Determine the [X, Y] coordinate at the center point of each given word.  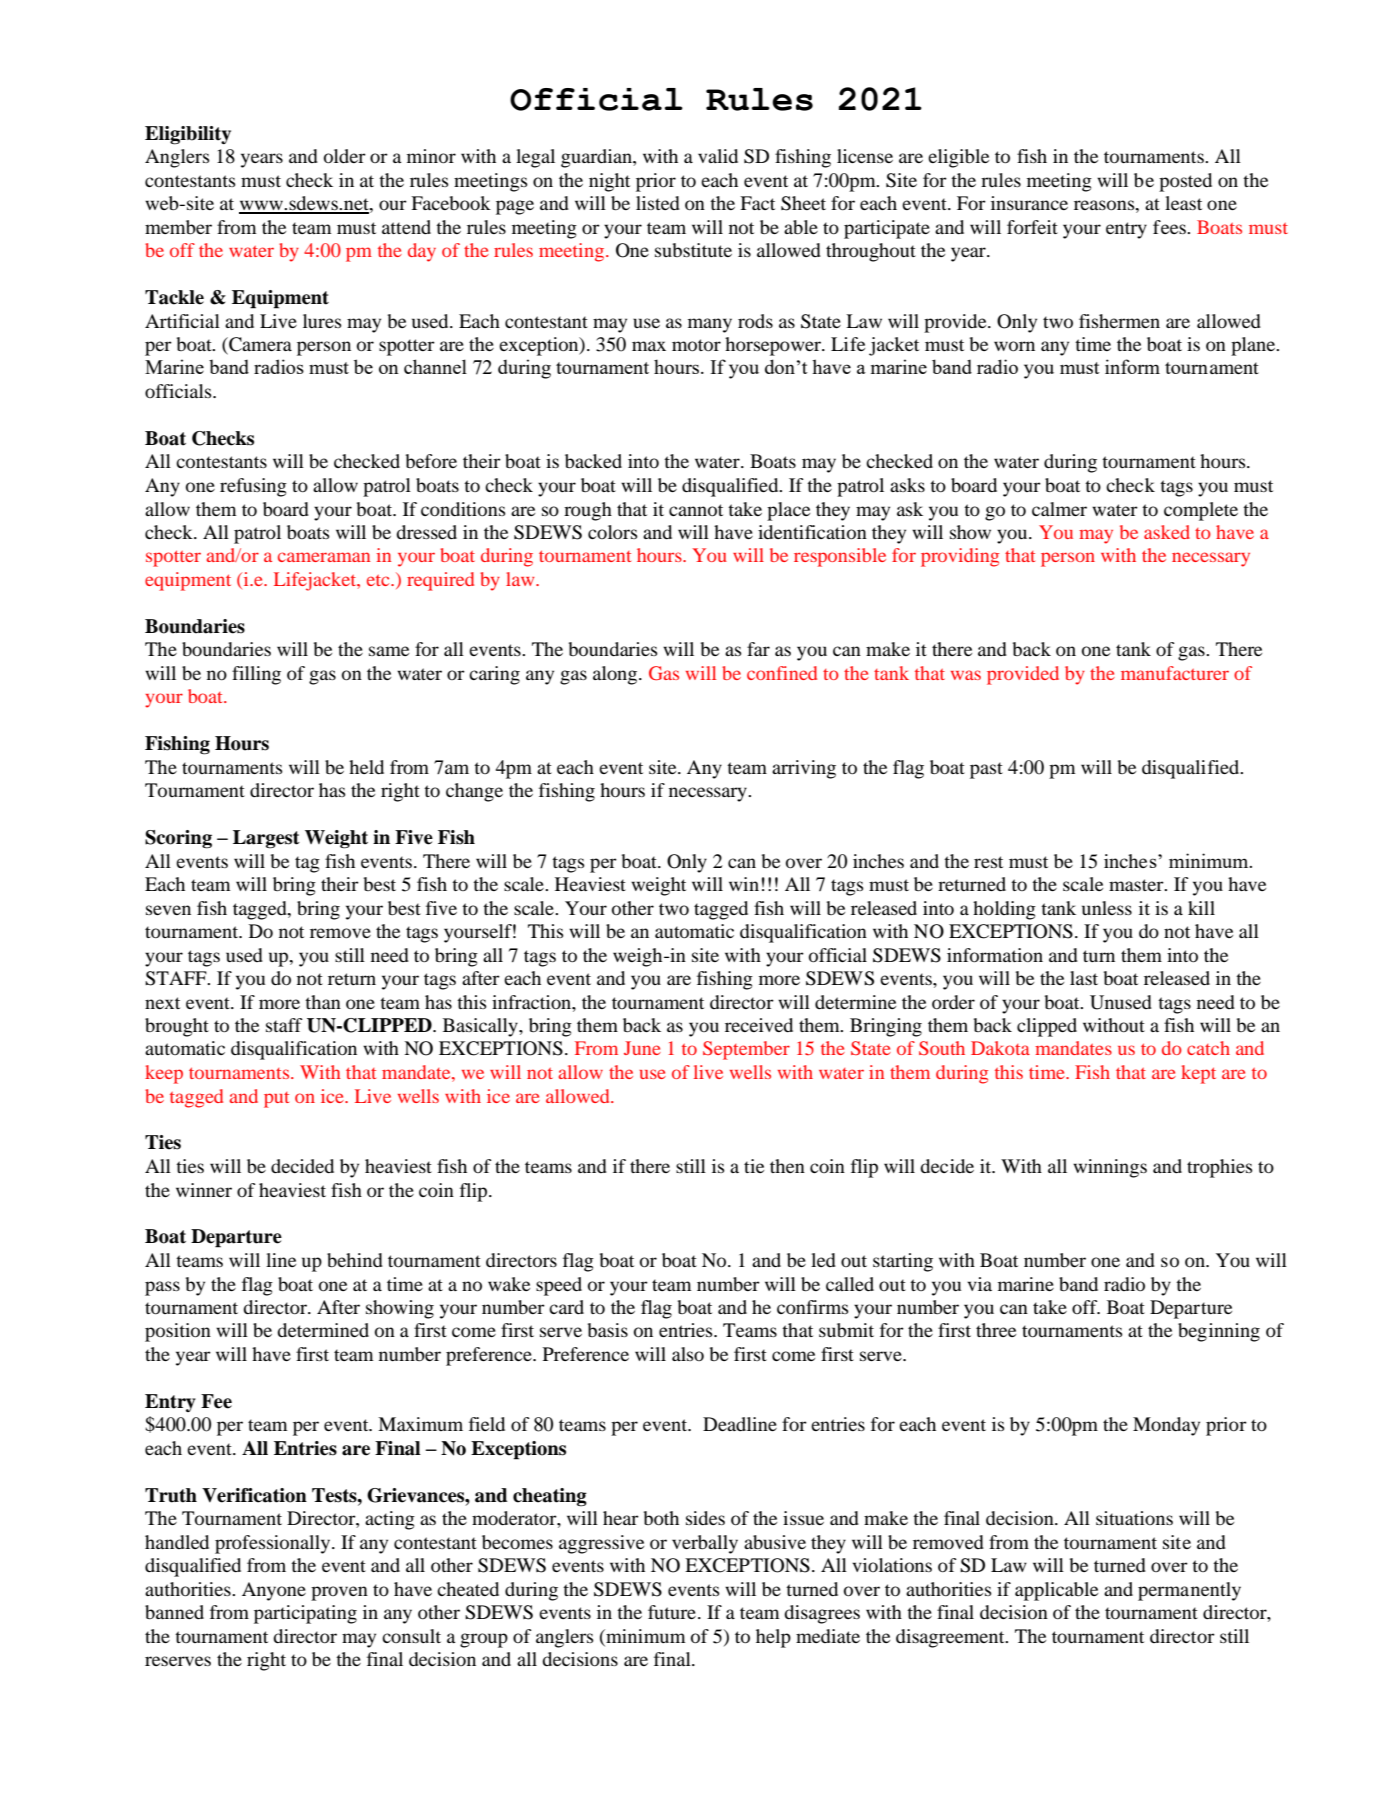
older [345, 156]
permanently [1189, 1591]
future [672, 1612]
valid [718, 156]
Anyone [274, 1591]
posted [1185, 182]
